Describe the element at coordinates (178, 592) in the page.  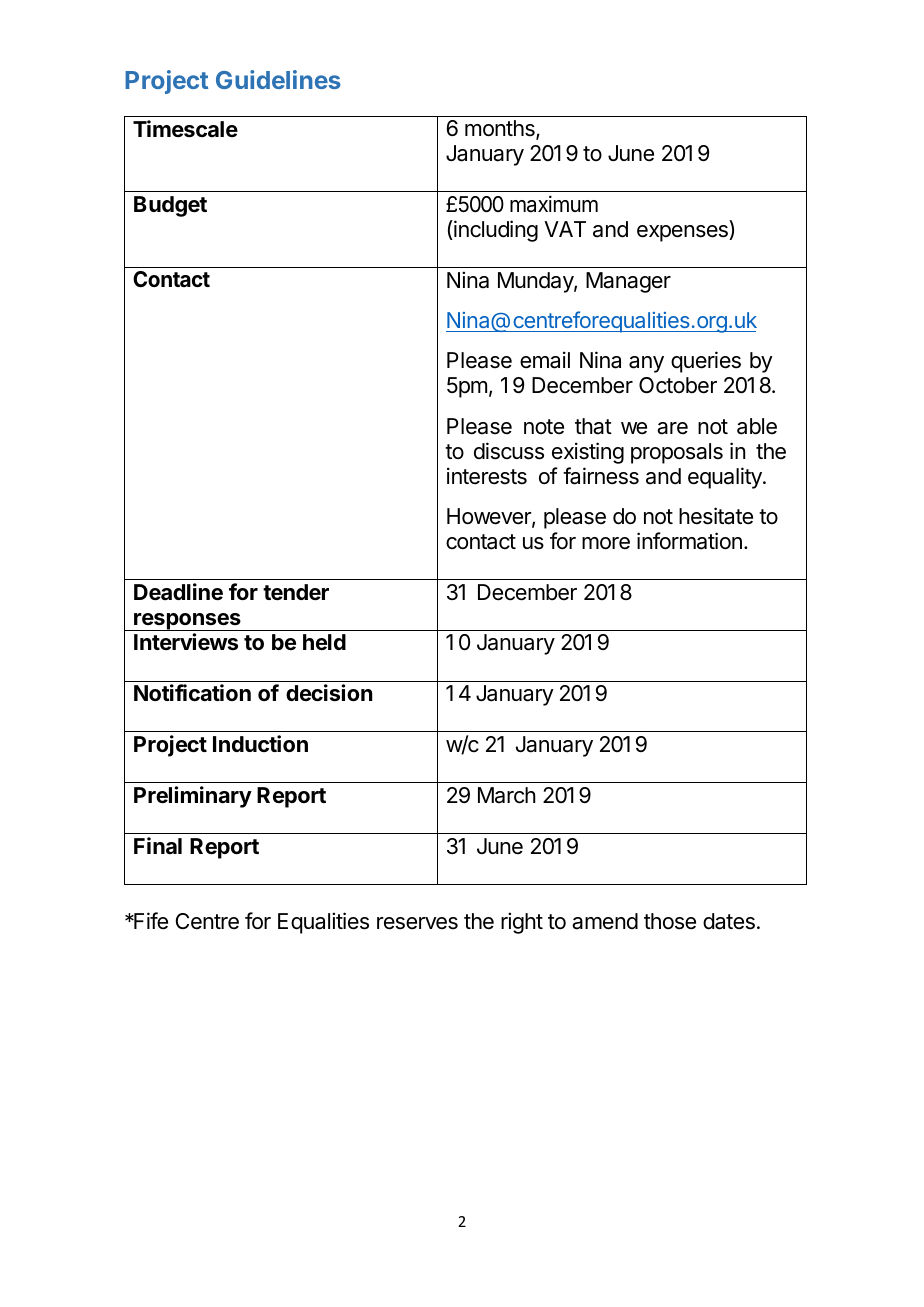
I see `Deadline` at that location.
